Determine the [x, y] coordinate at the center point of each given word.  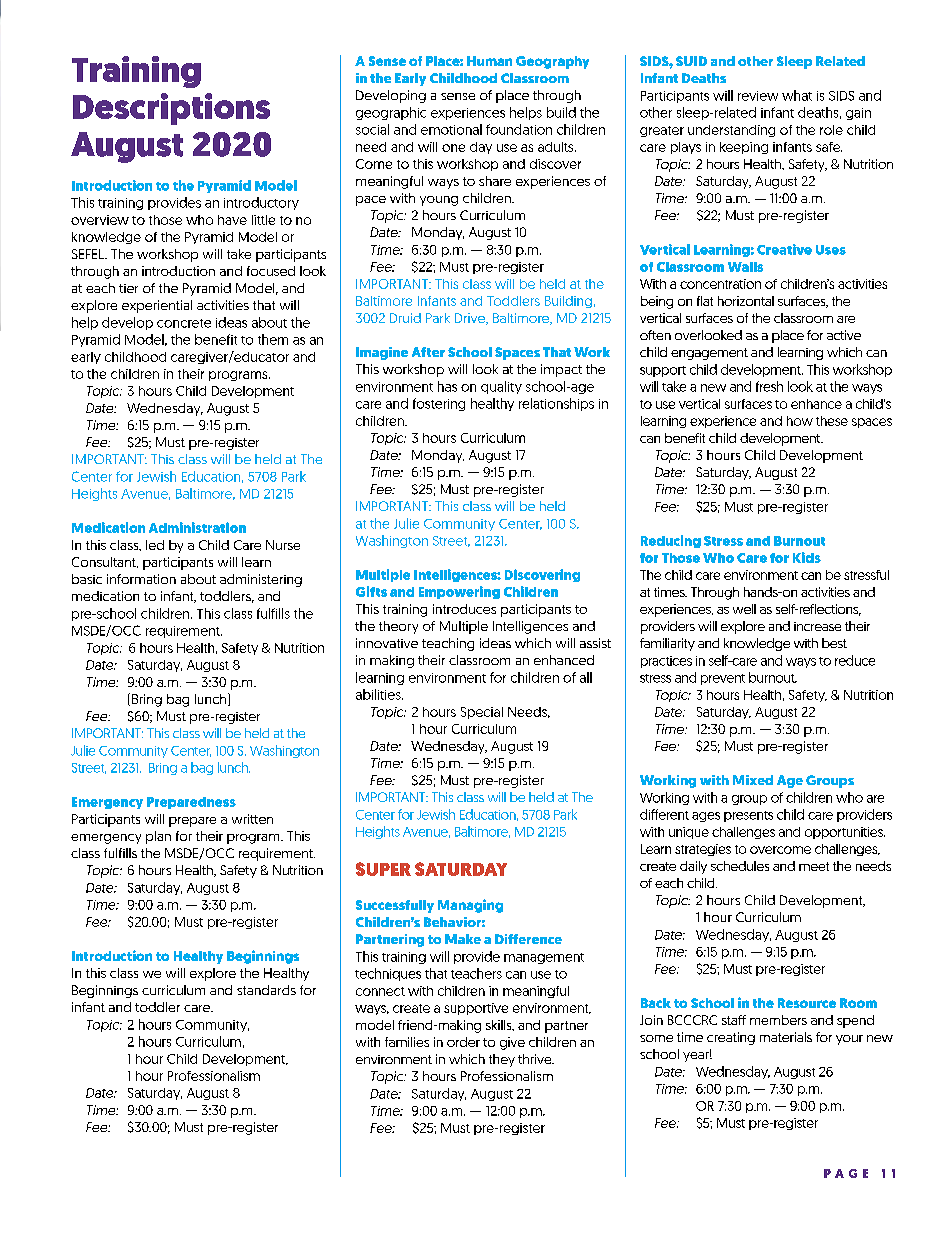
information [141, 579]
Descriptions [171, 109]
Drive [471, 319]
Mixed [753, 780]
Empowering [459, 592]
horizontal [746, 301]
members [778, 1020]
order [463, 1042]
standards [266, 990]
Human [489, 61]
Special [482, 713]
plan [158, 837]
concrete [184, 323]
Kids [807, 557]
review [758, 96]
